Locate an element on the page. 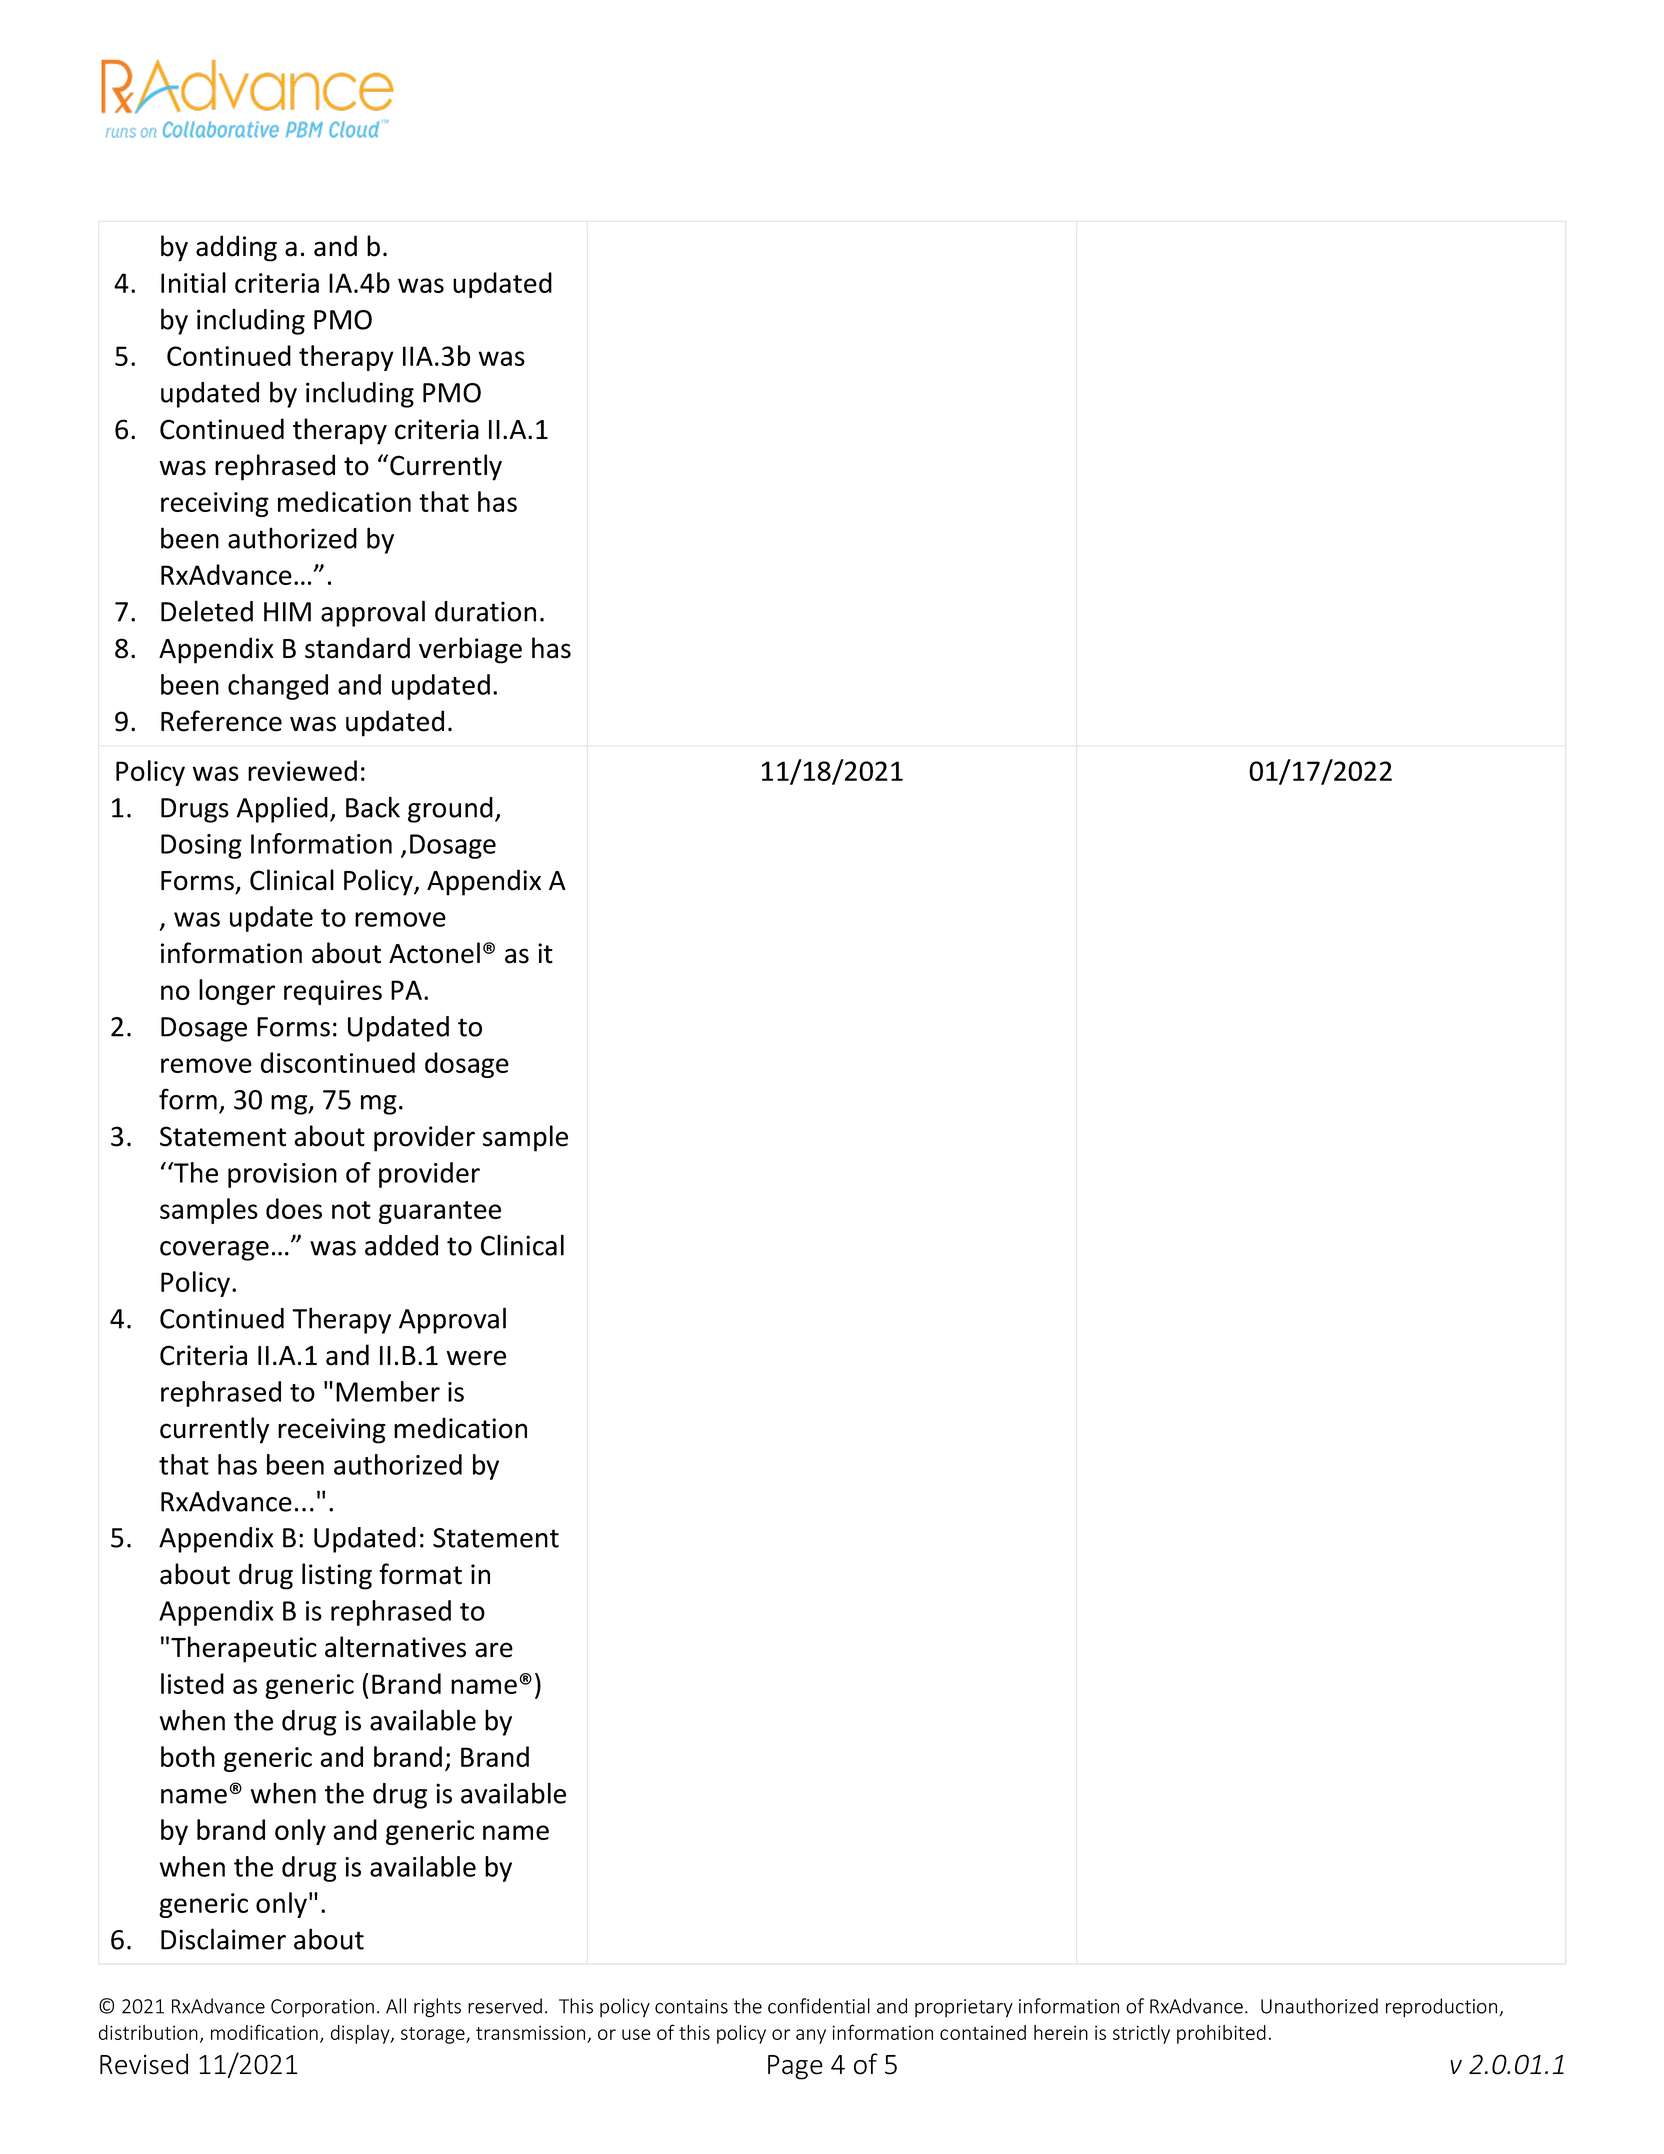 The image size is (1664, 2154). provision is located at coordinates (282, 1175).
